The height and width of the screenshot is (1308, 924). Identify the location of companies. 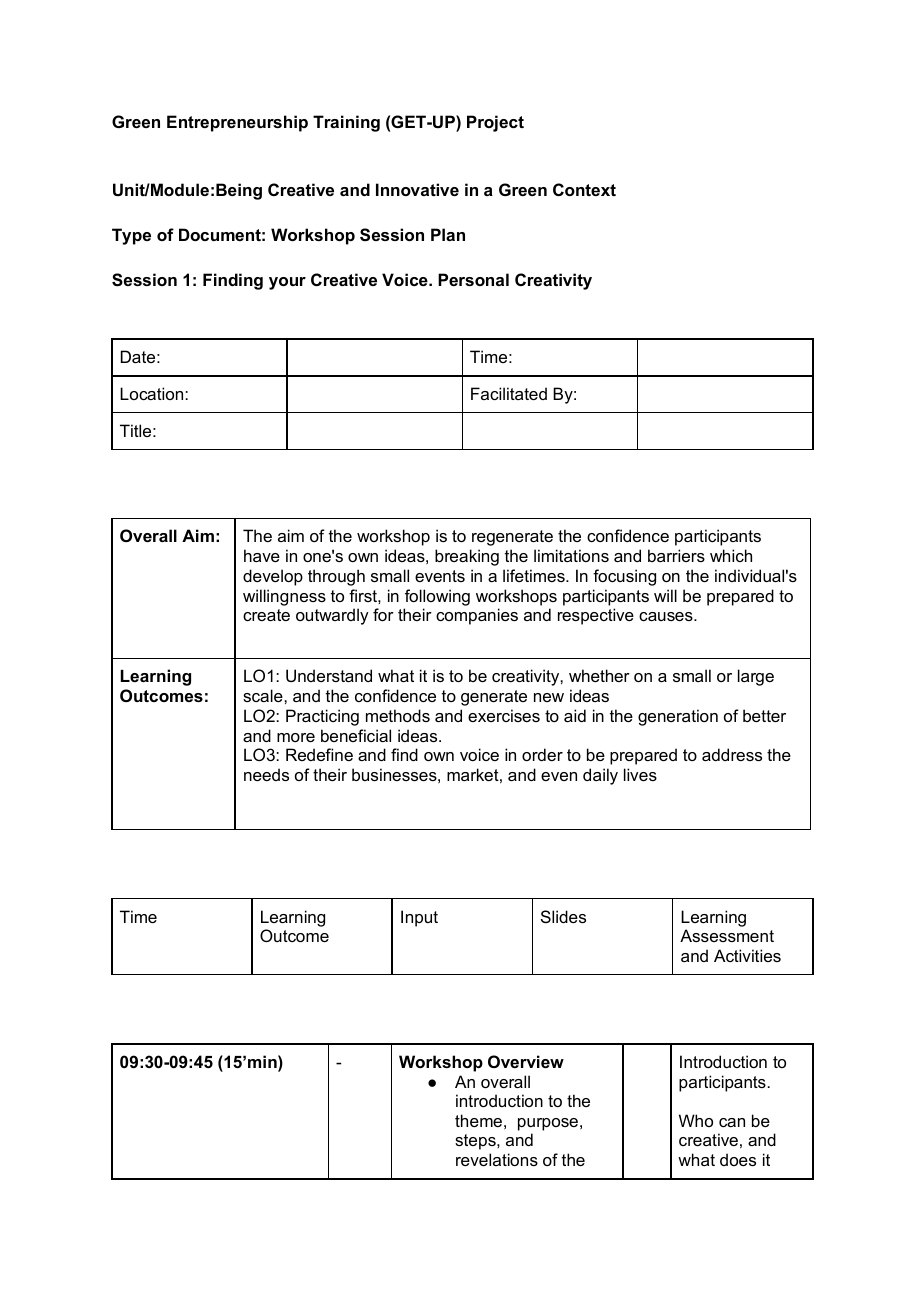
(477, 616).
